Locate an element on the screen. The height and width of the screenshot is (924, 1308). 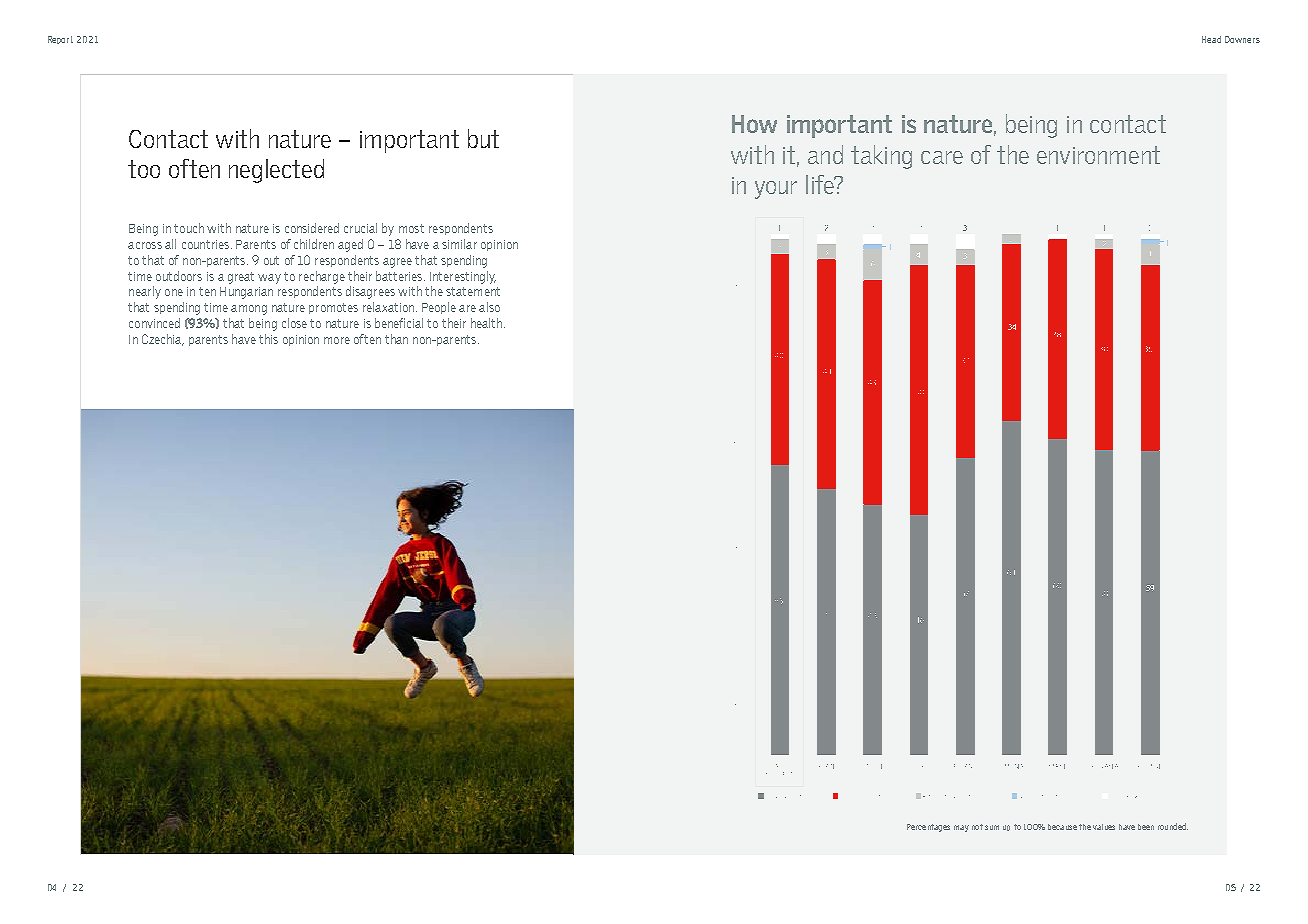
may is located at coordinates (961, 828).
